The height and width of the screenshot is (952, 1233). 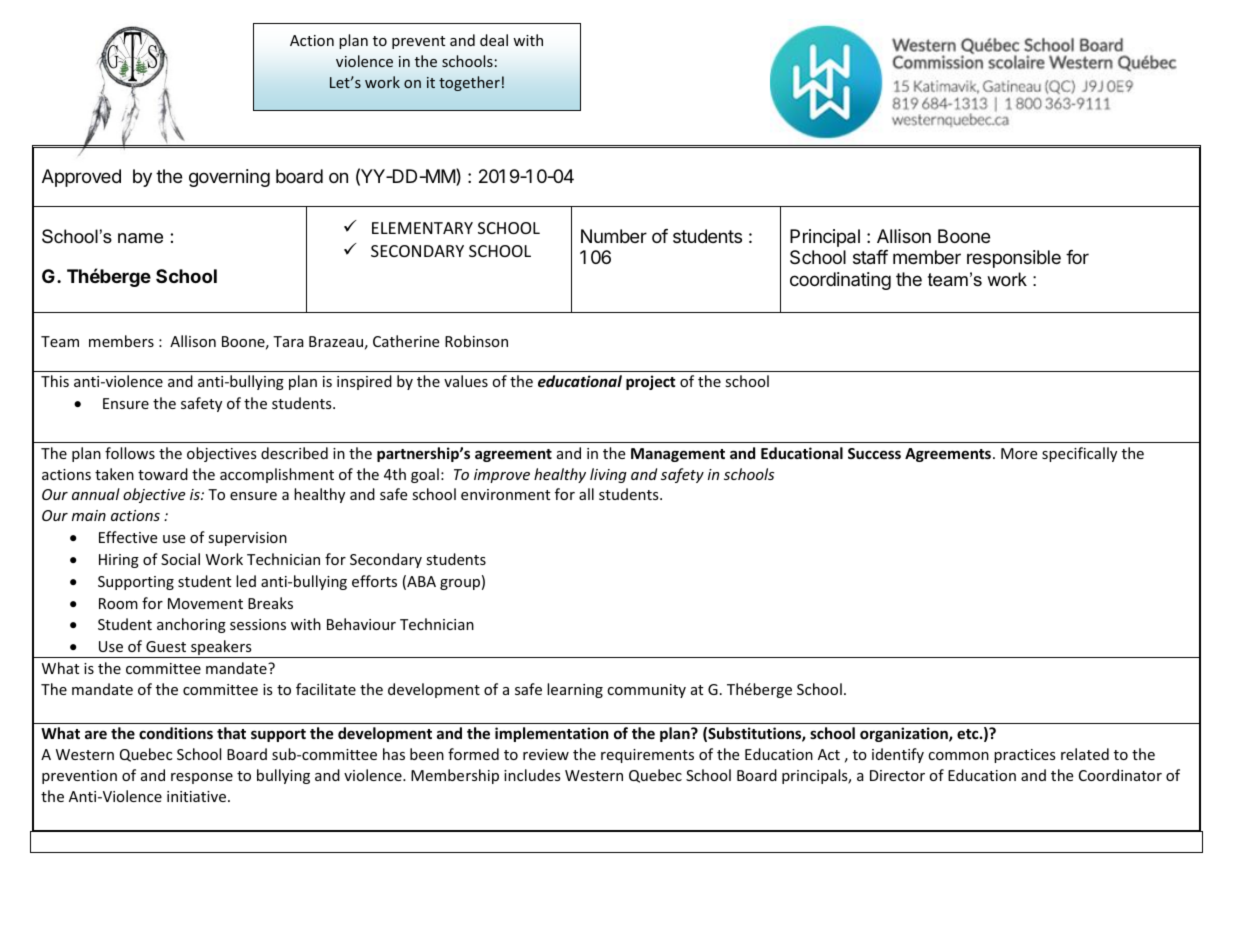 What do you see at coordinates (1014, 259) in the screenshot?
I see `responsible` at bounding box center [1014, 259].
